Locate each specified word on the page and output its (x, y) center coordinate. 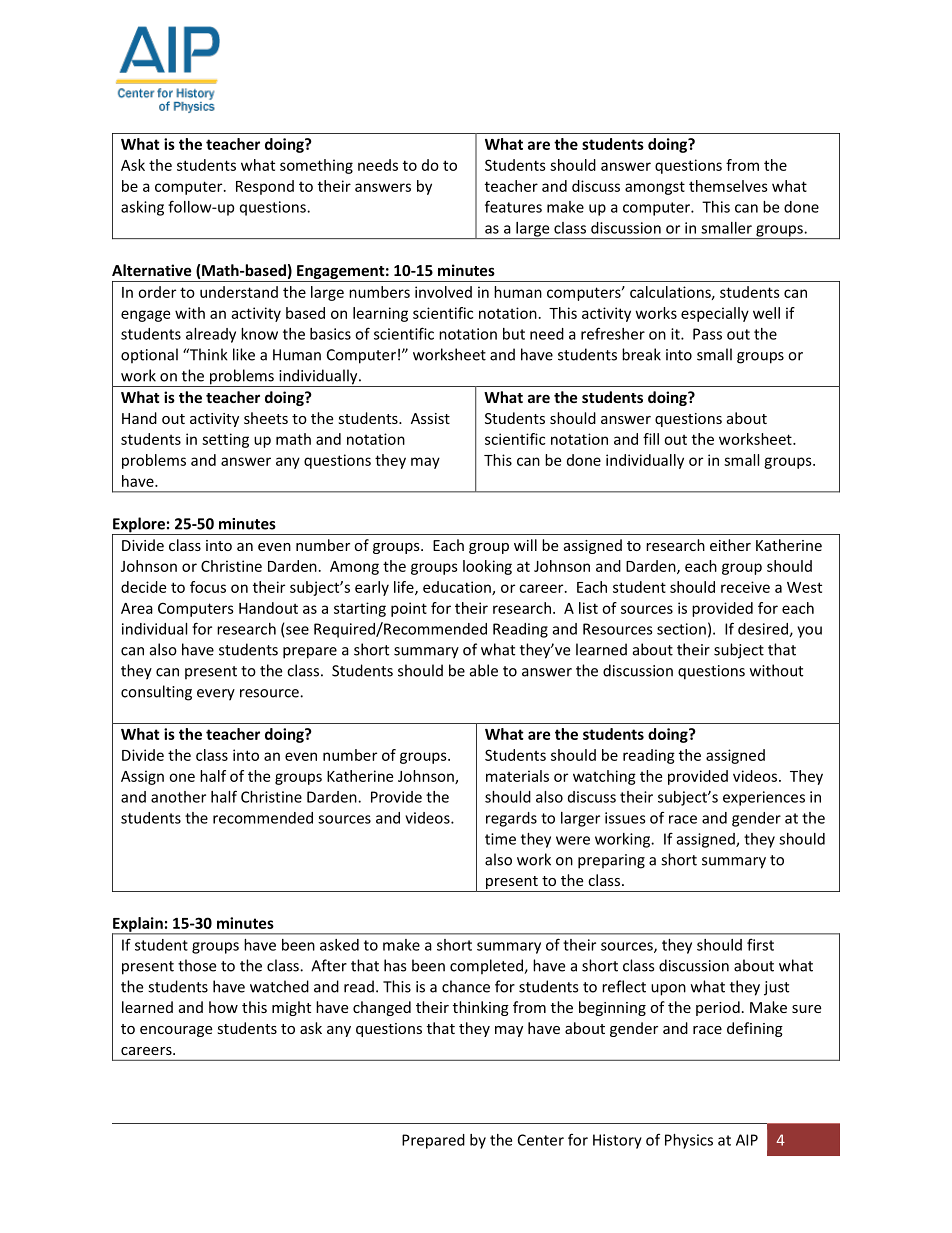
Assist (430, 418)
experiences (764, 798)
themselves (728, 186)
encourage (176, 1031)
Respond (265, 187)
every (216, 695)
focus (208, 587)
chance (466, 986)
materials (517, 776)
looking (487, 567)
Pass (707, 334)
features (513, 206)
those (197, 965)
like (244, 354)
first (760, 944)
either (730, 545)
